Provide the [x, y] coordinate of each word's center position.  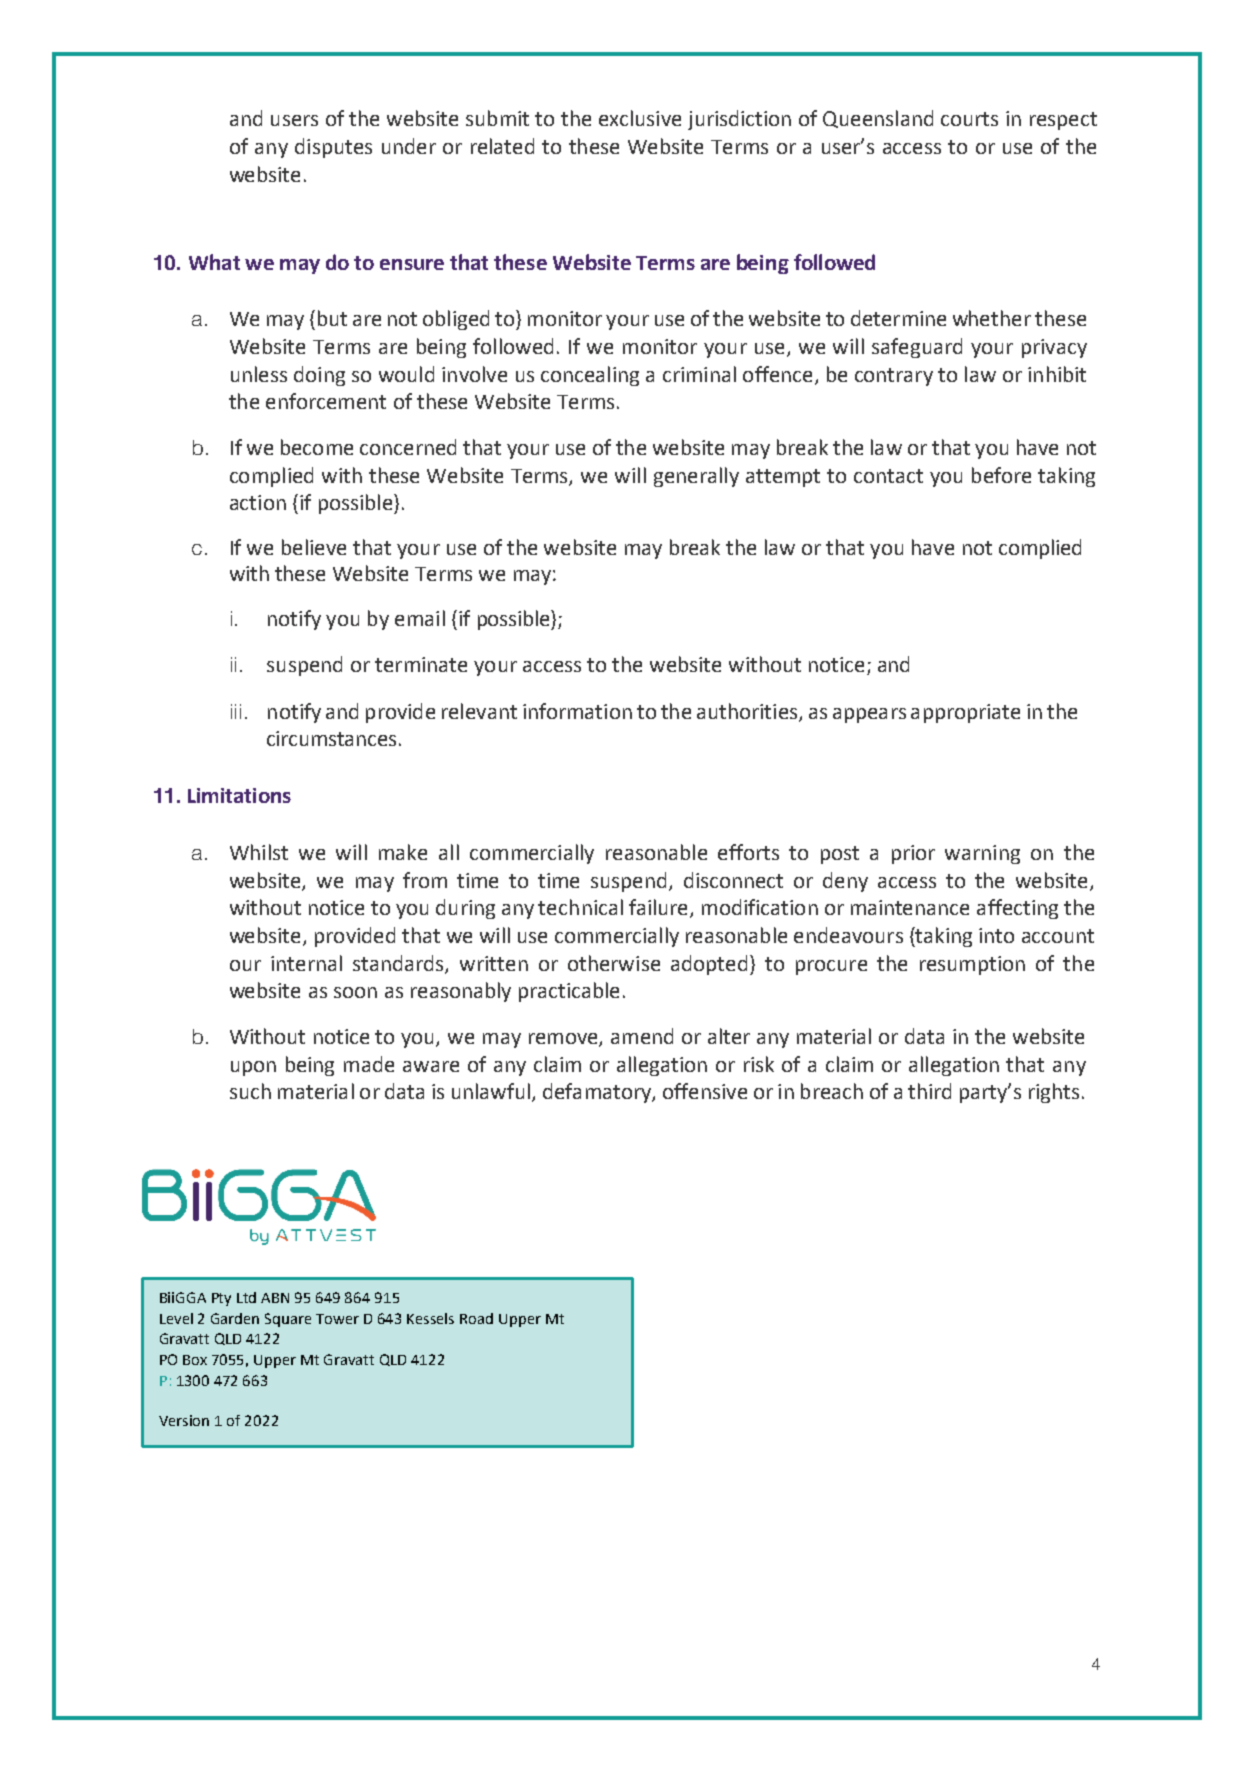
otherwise [614, 963]
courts [969, 119]
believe [314, 547]
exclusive [640, 118]
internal [306, 963]
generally [696, 477]
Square [288, 1320]
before [1001, 475]
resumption [972, 965]
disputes [333, 148]
